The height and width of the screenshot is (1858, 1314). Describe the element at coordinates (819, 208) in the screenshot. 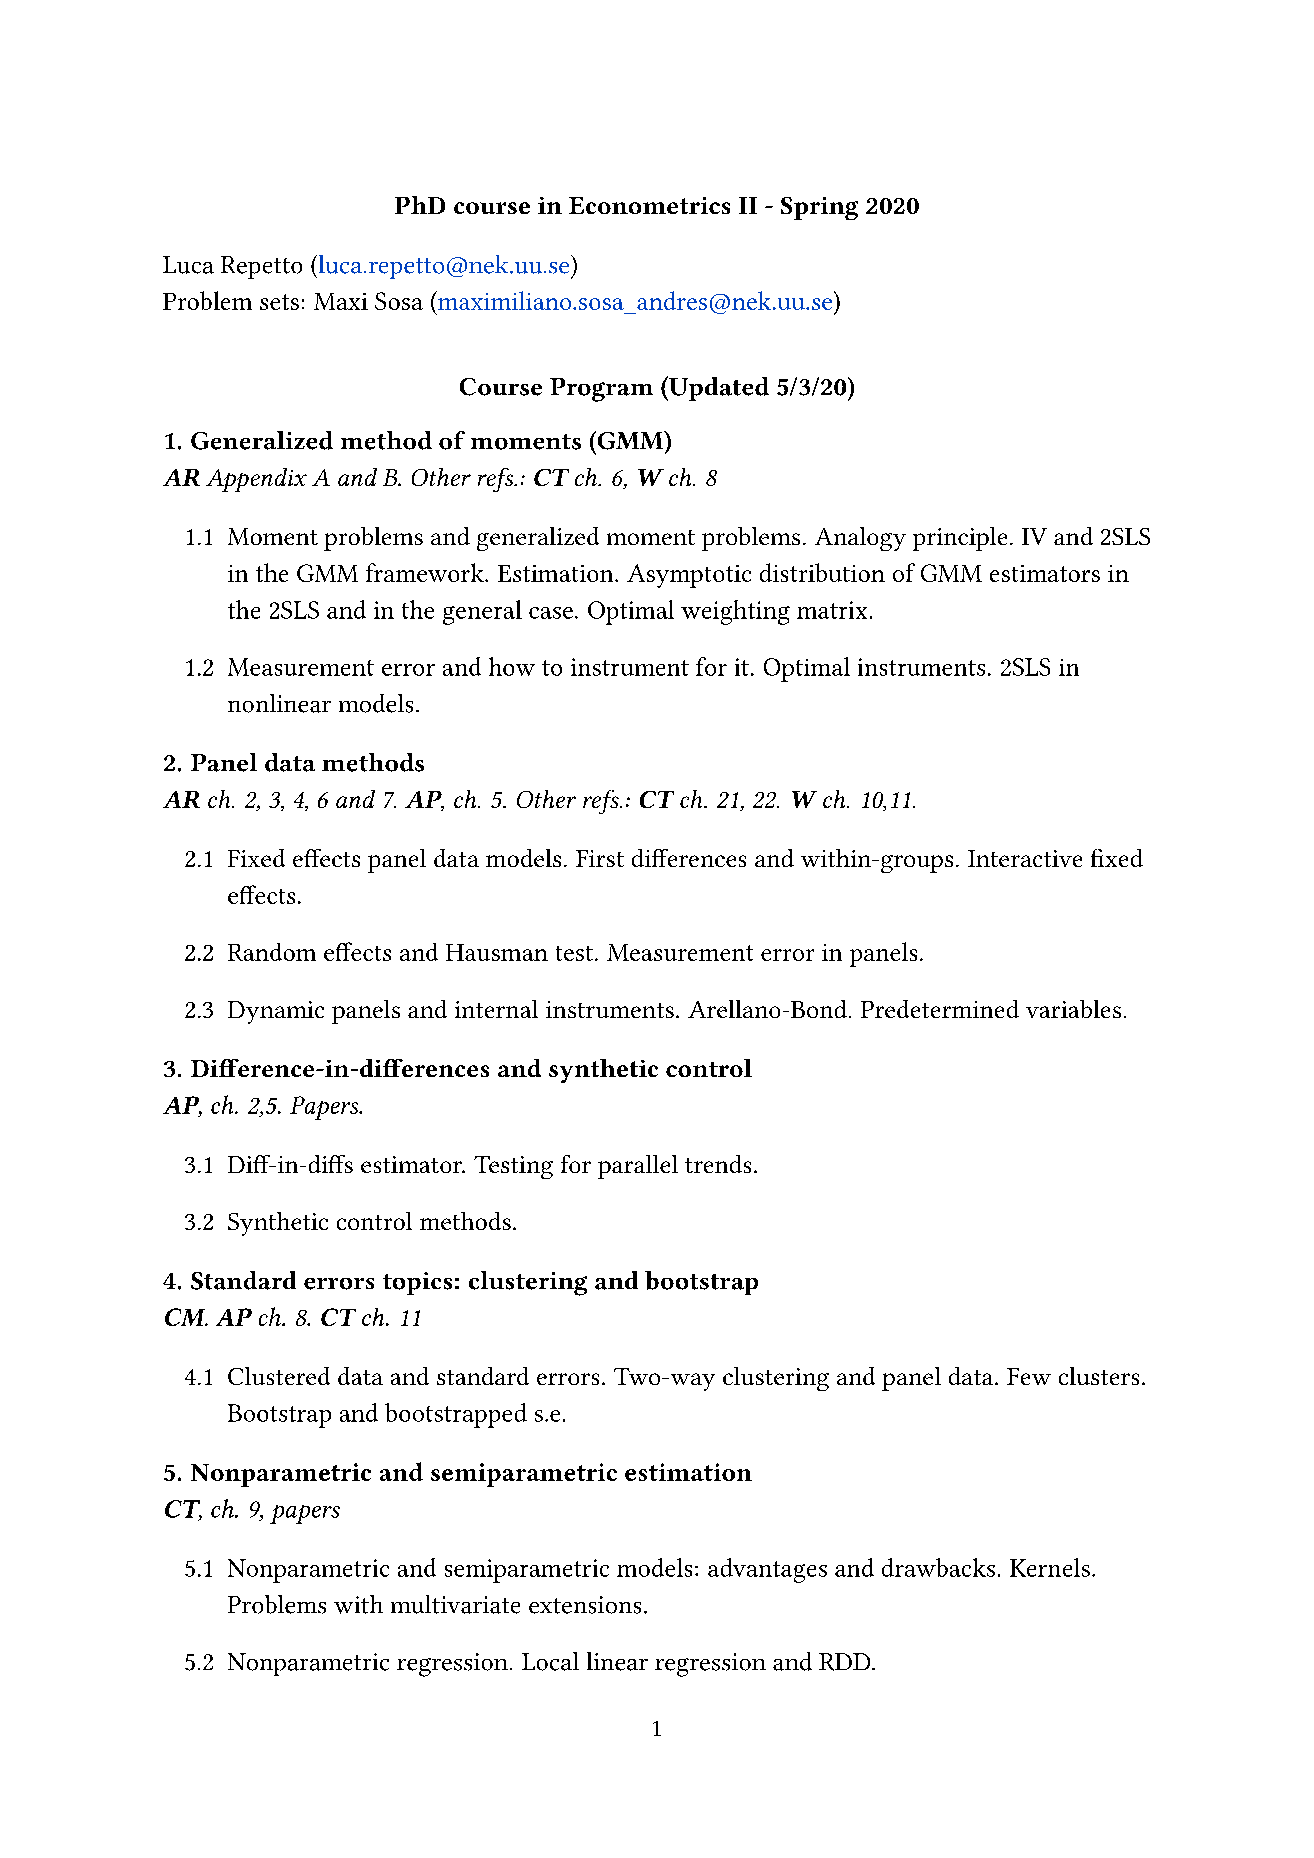

I see `Spring` at that location.
